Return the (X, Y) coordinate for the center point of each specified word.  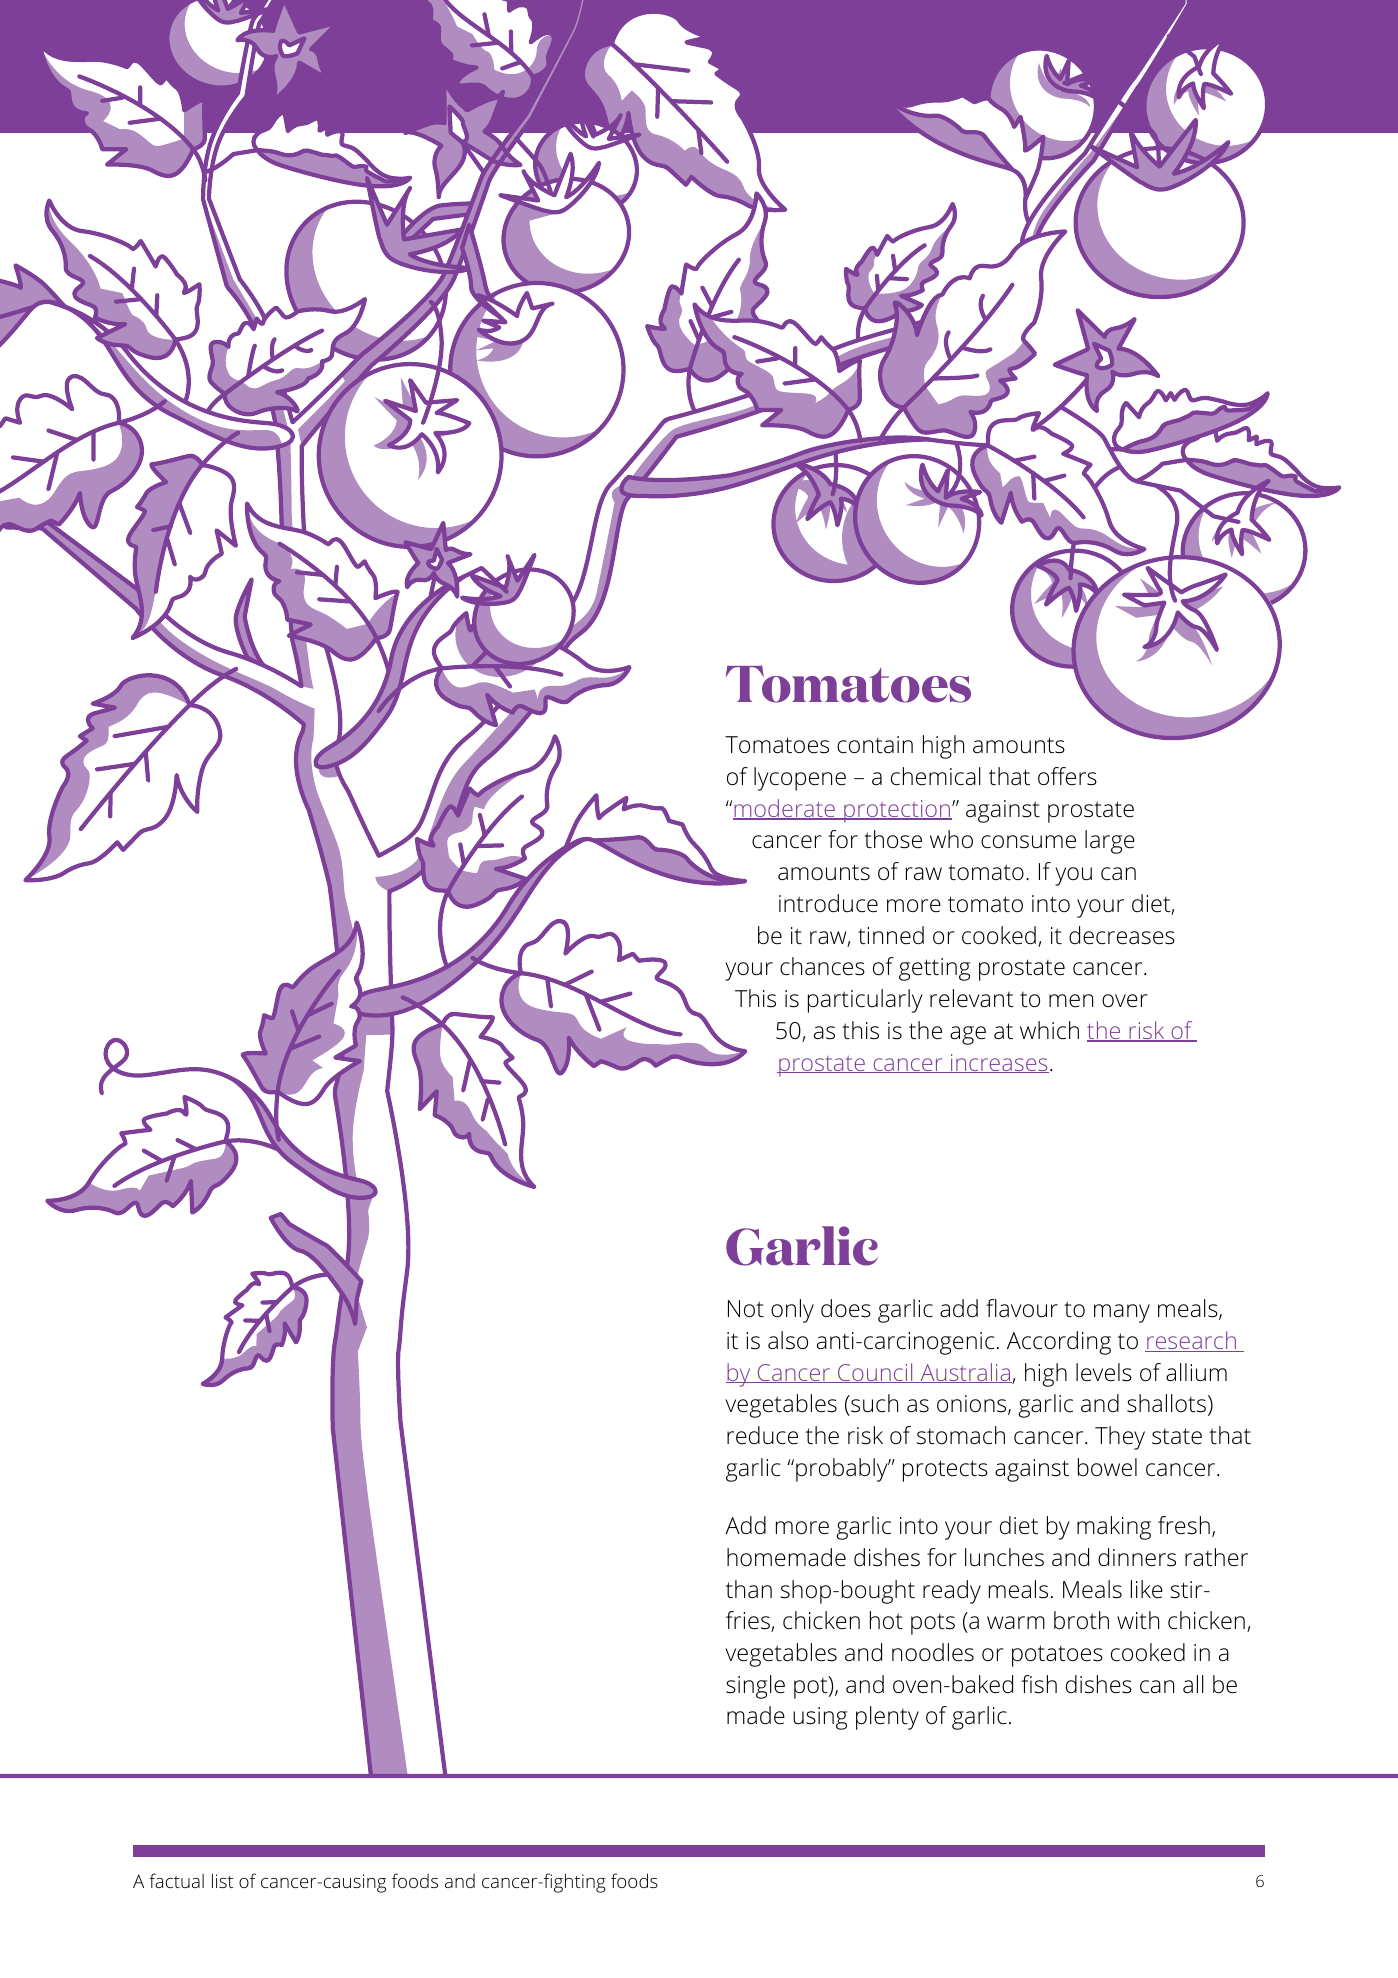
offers (1067, 776)
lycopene (800, 779)
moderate (785, 809)
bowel (1107, 1467)
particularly (865, 1001)
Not (746, 1309)
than (749, 1589)
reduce (762, 1435)
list (223, 1880)
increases (998, 1063)
